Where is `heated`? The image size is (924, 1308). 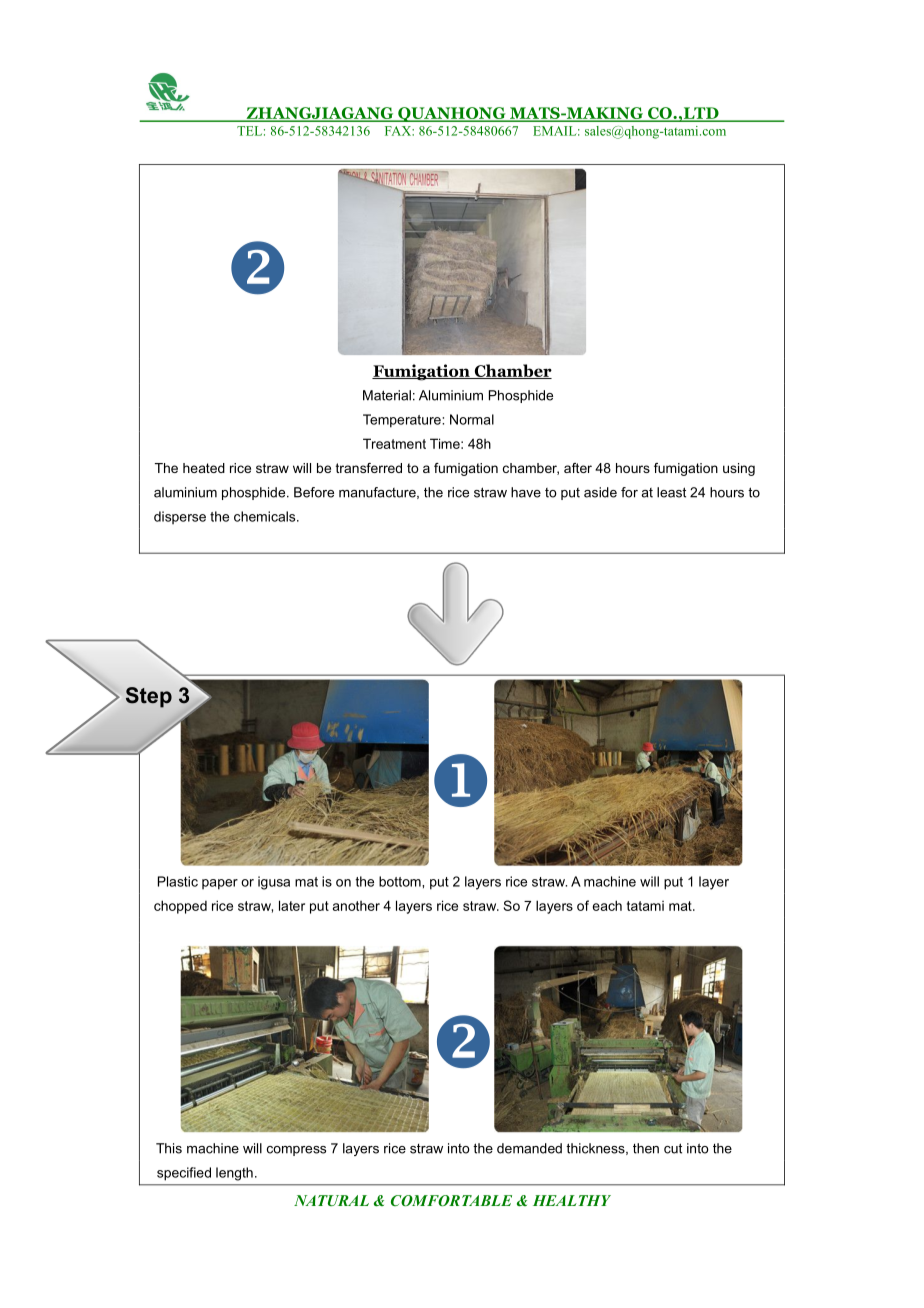 heated is located at coordinates (204, 468).
